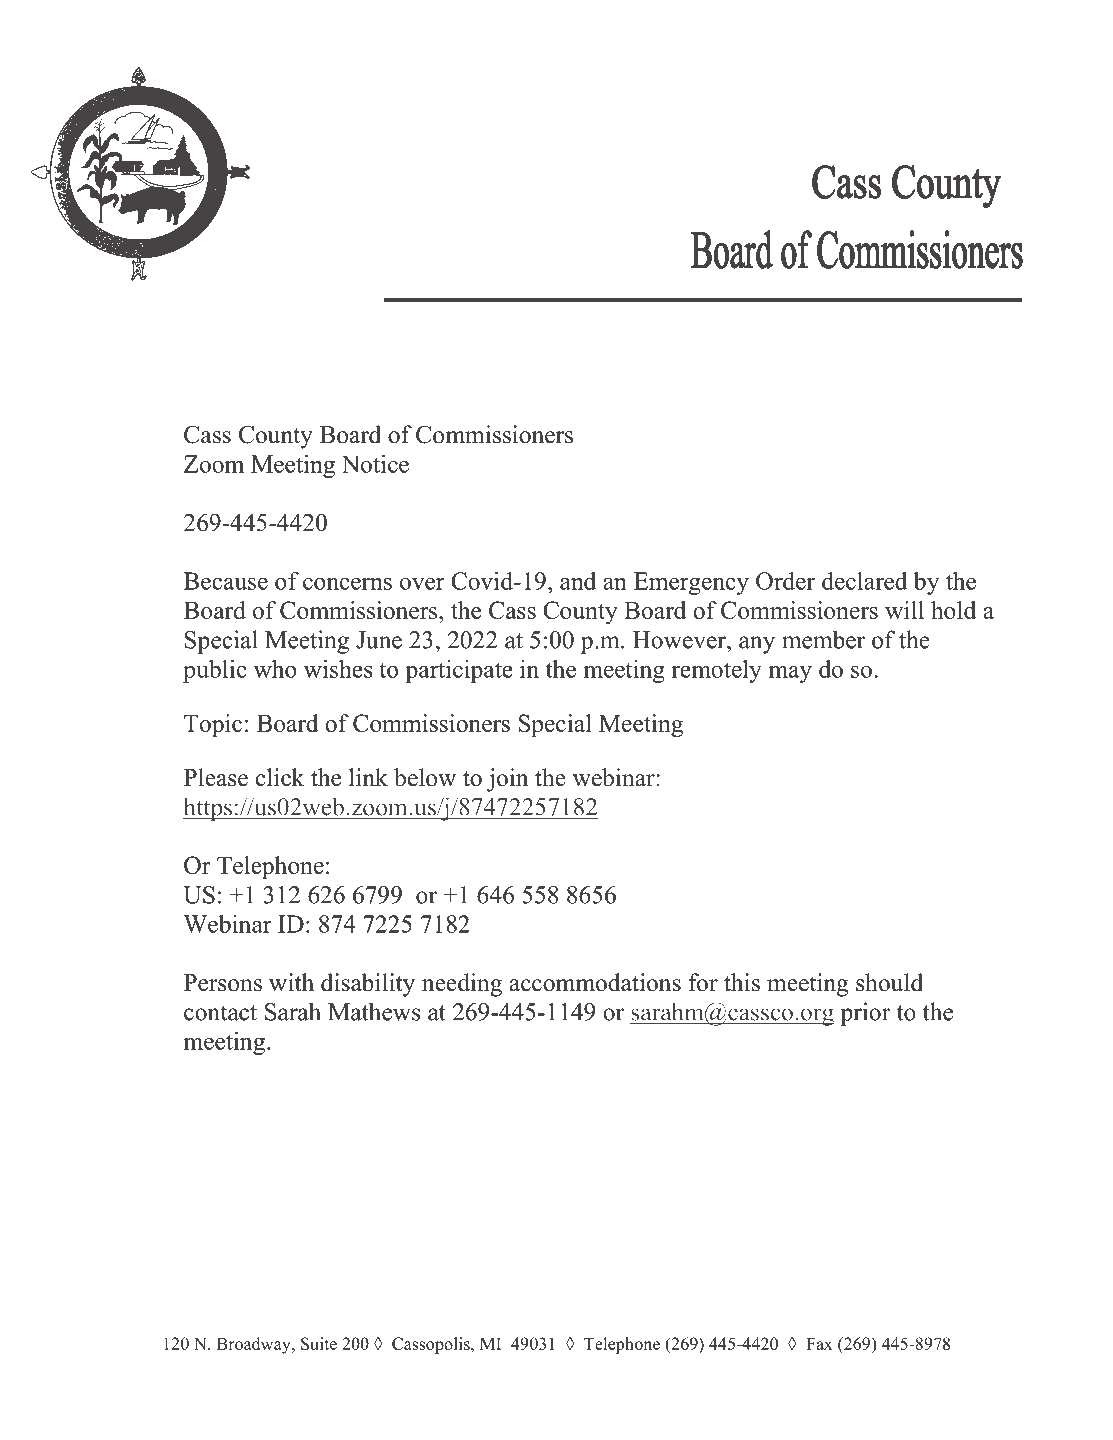 This screenshot has height=1440, width=1113. I want to click on who, so click(275, 669).
